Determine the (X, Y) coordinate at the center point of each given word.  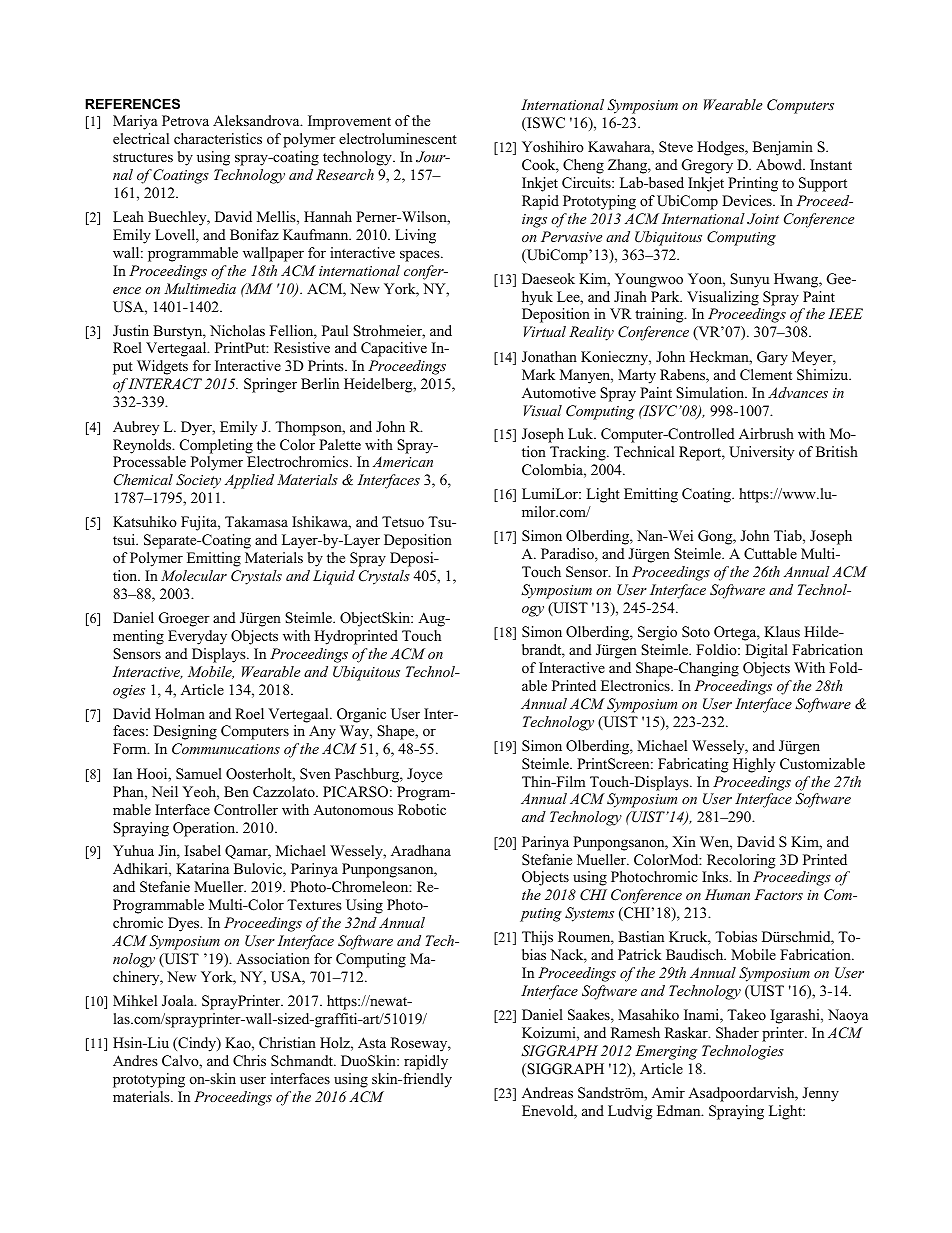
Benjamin (783, 148)
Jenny (820, 1094)
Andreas (547, 1092)
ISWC (545, 124)
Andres (135, 1060)
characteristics (218, 138)
